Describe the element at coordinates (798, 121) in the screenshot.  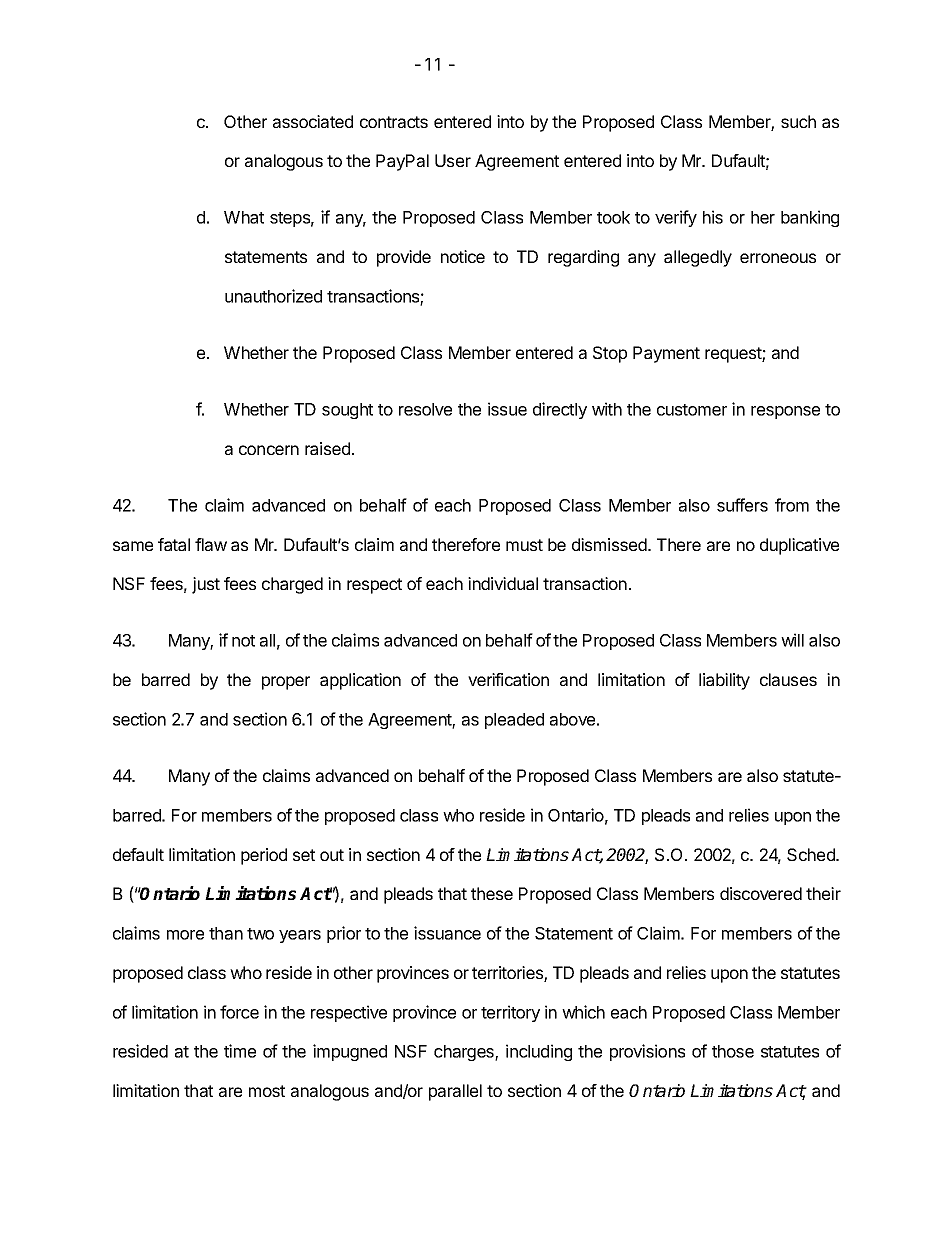
I see `such` at that location.
